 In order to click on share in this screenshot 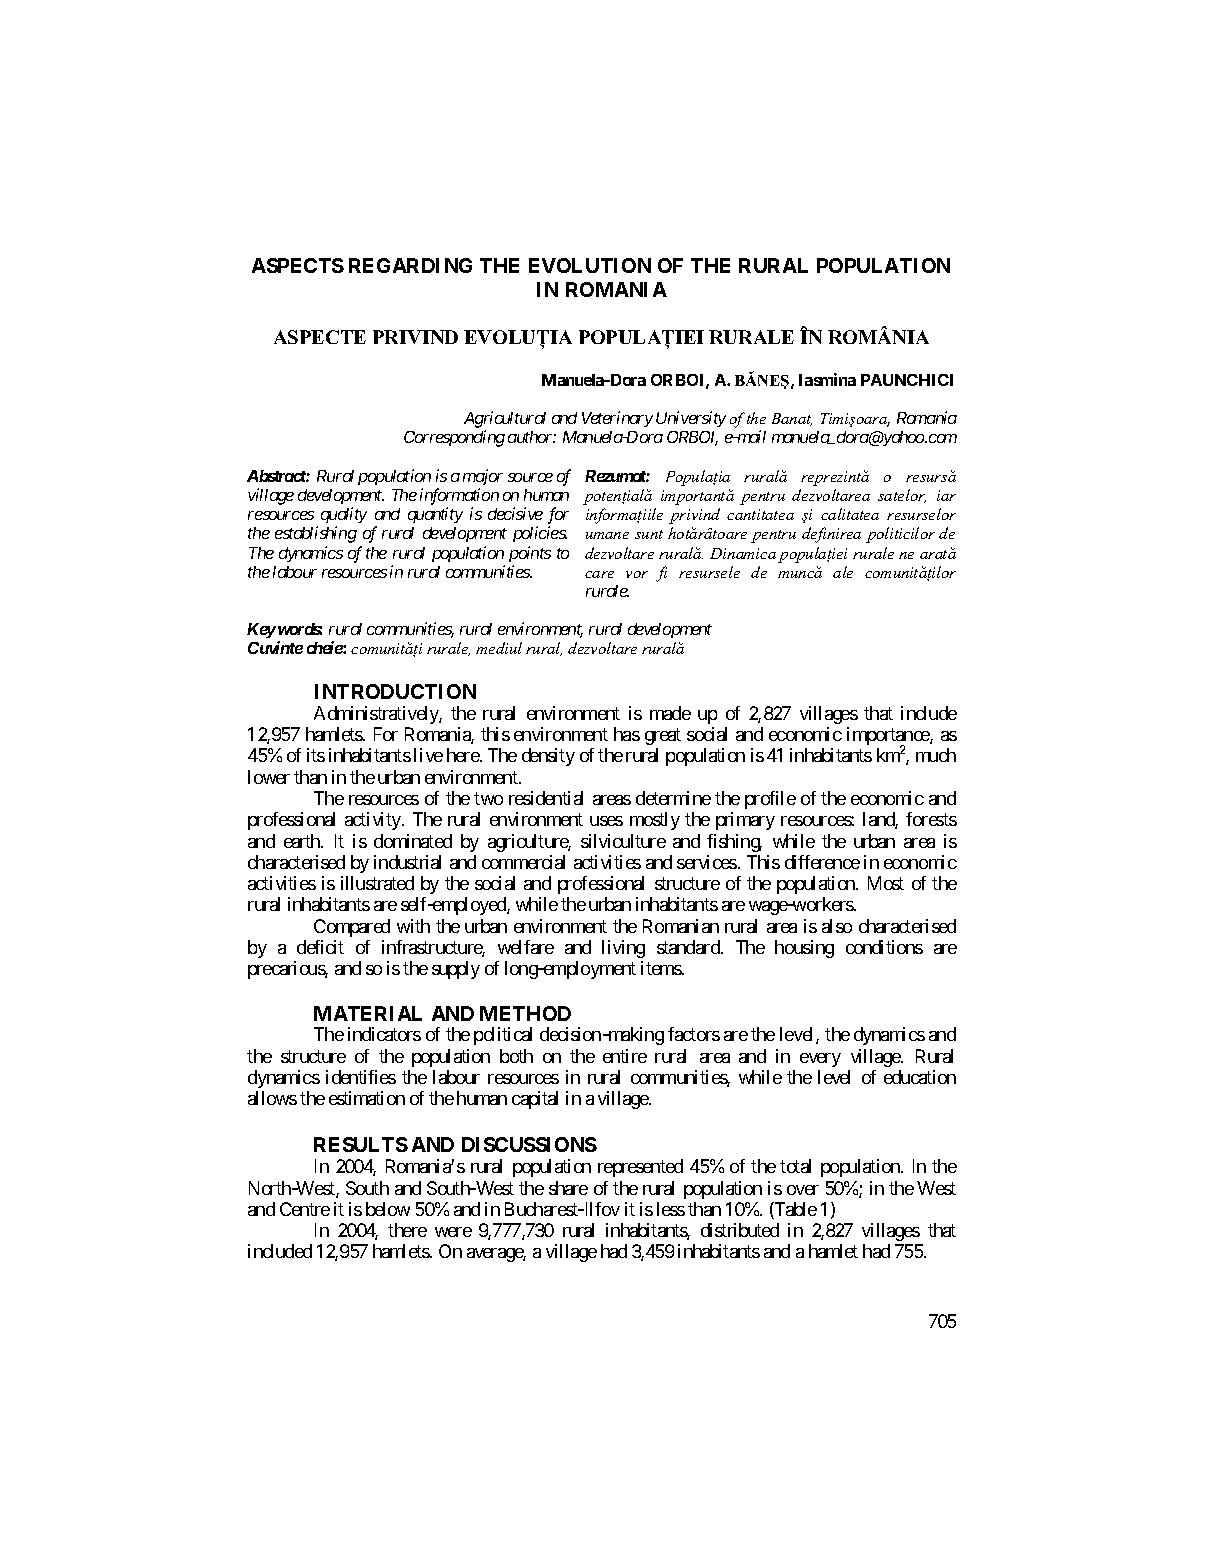, I will do `click(568, 1188)`.
